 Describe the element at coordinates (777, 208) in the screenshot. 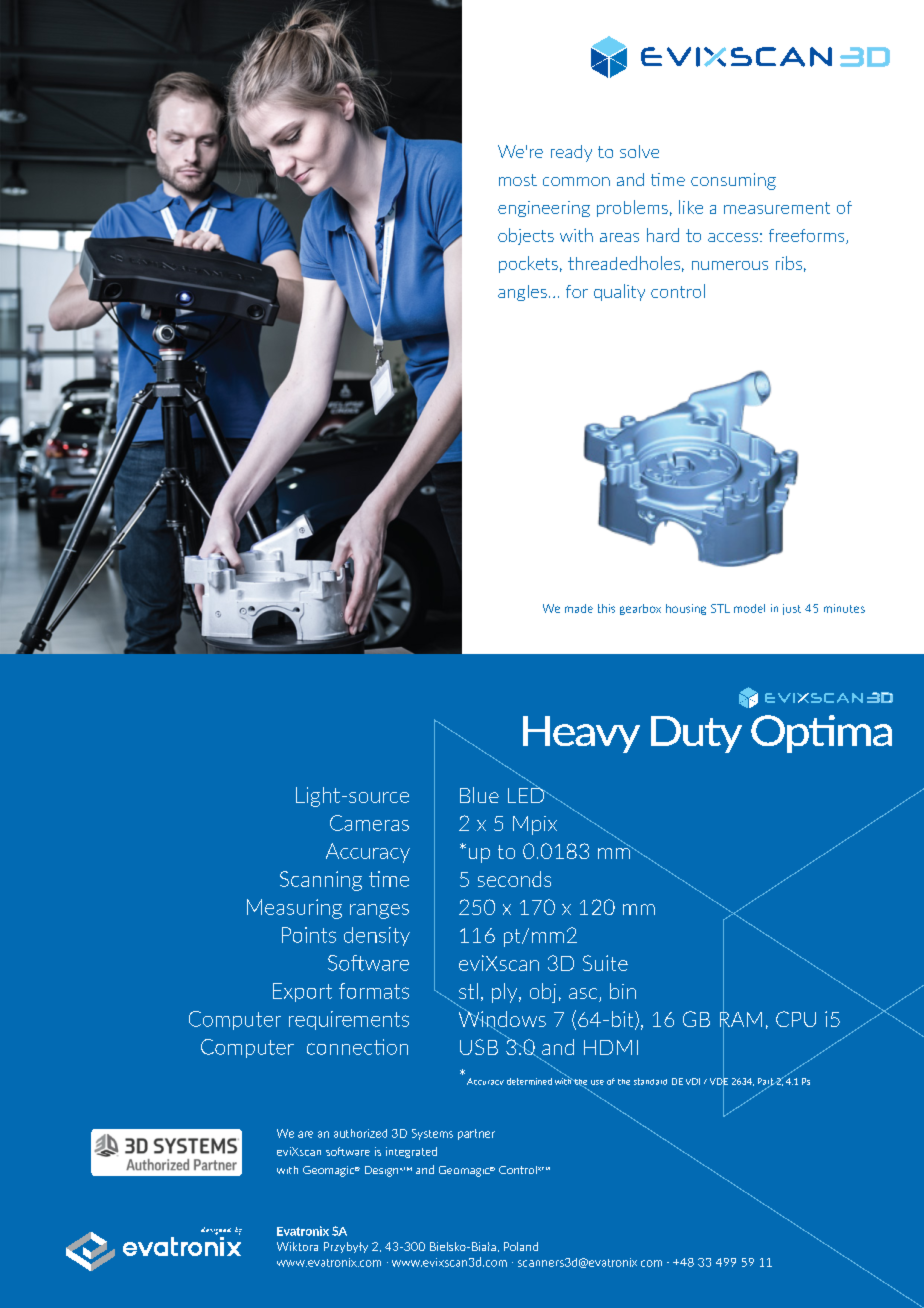

I see `measurement` at that location.
